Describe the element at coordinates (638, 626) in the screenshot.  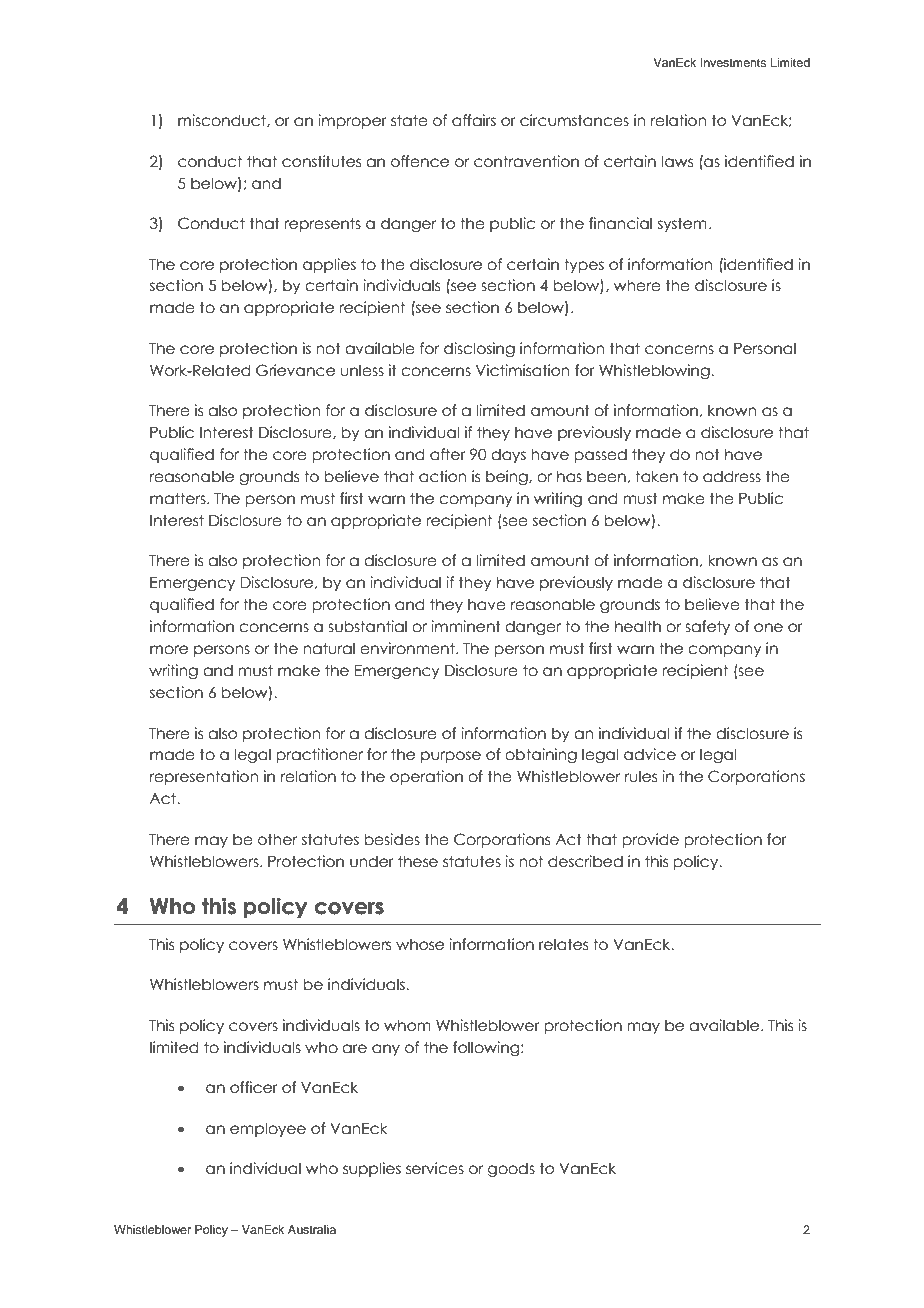
I see `health` at that location.
